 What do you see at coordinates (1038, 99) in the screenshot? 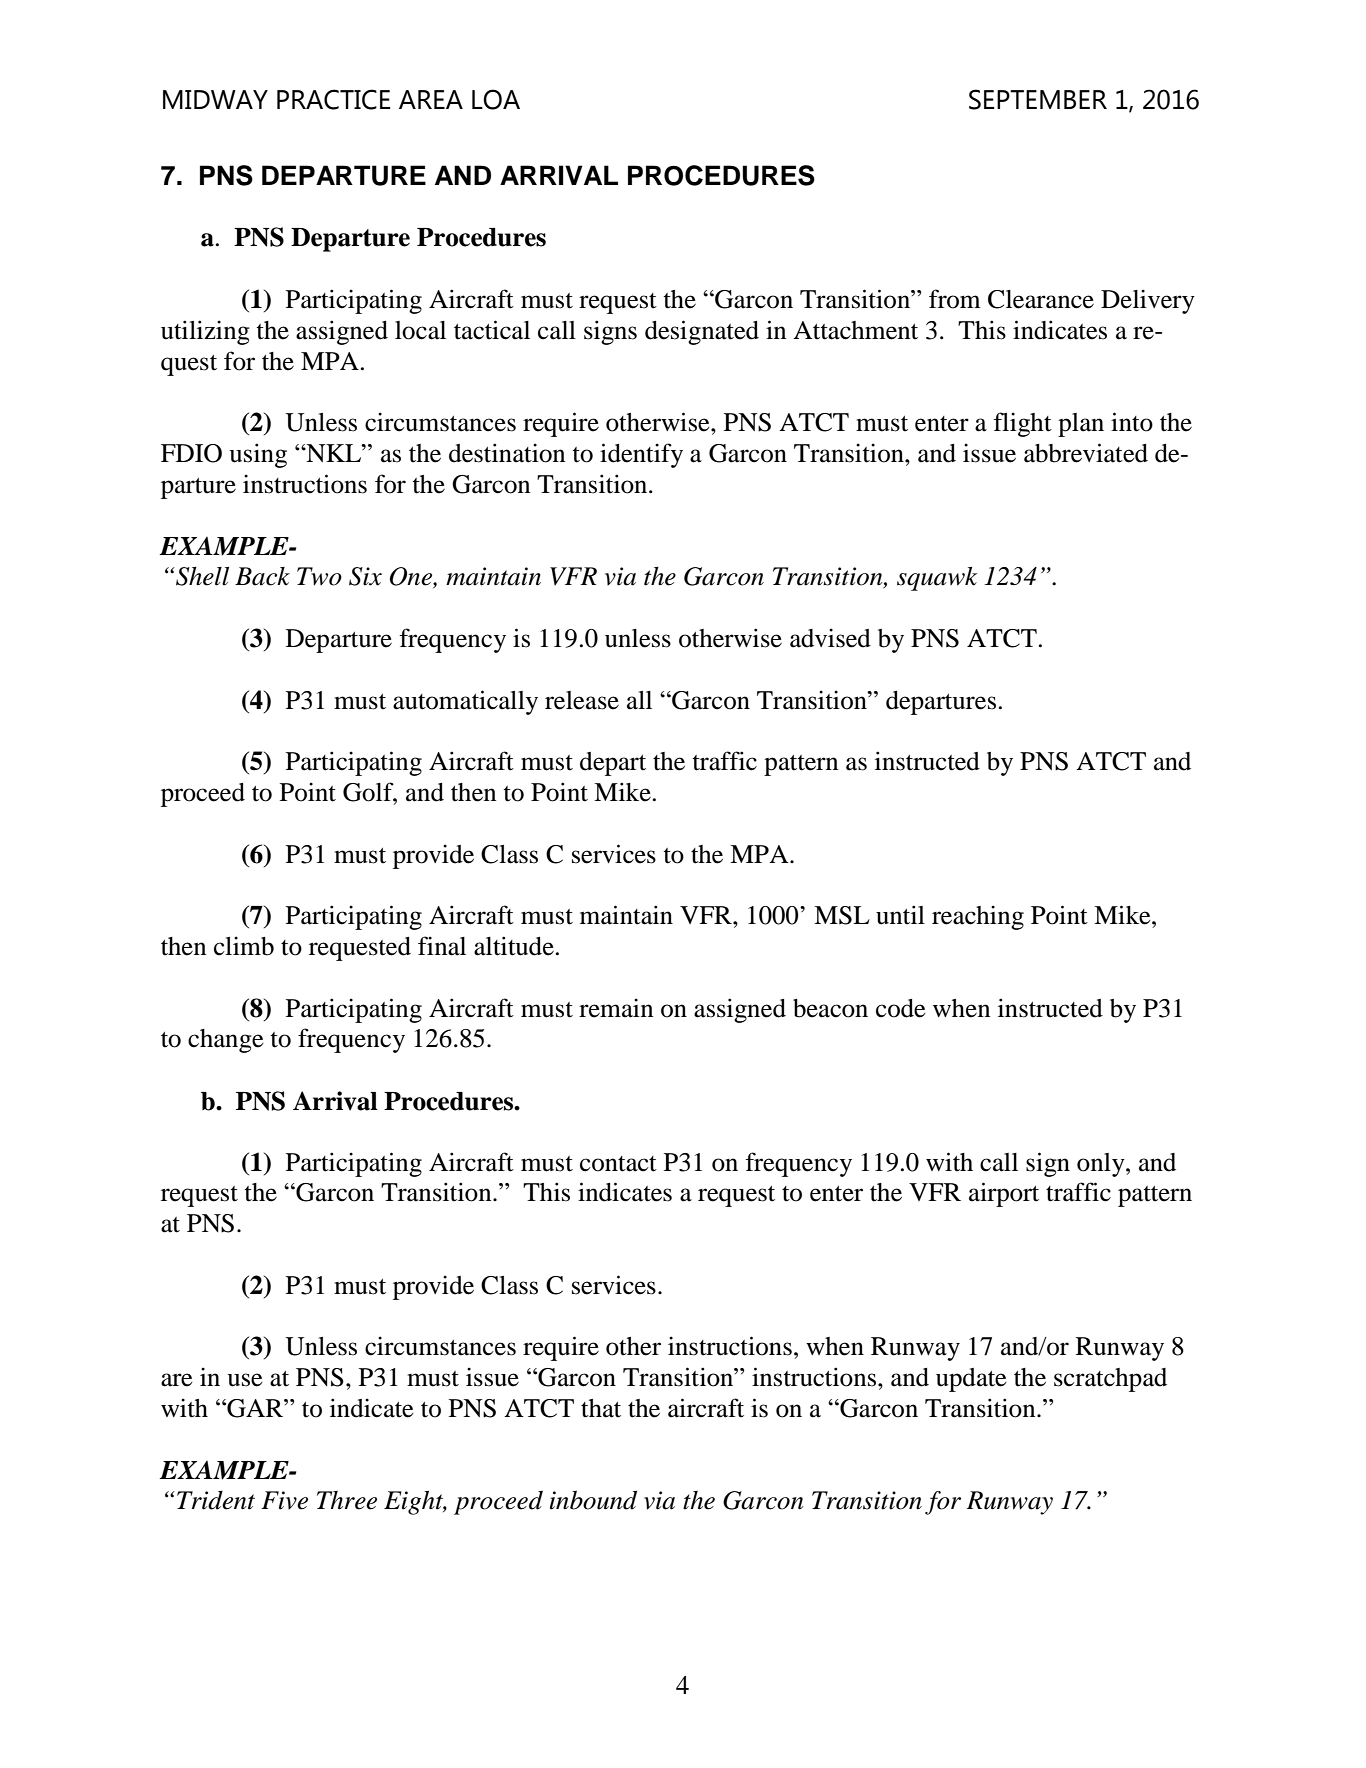
I see `SEPTEMBER` at bounding box center [1038, 99].
